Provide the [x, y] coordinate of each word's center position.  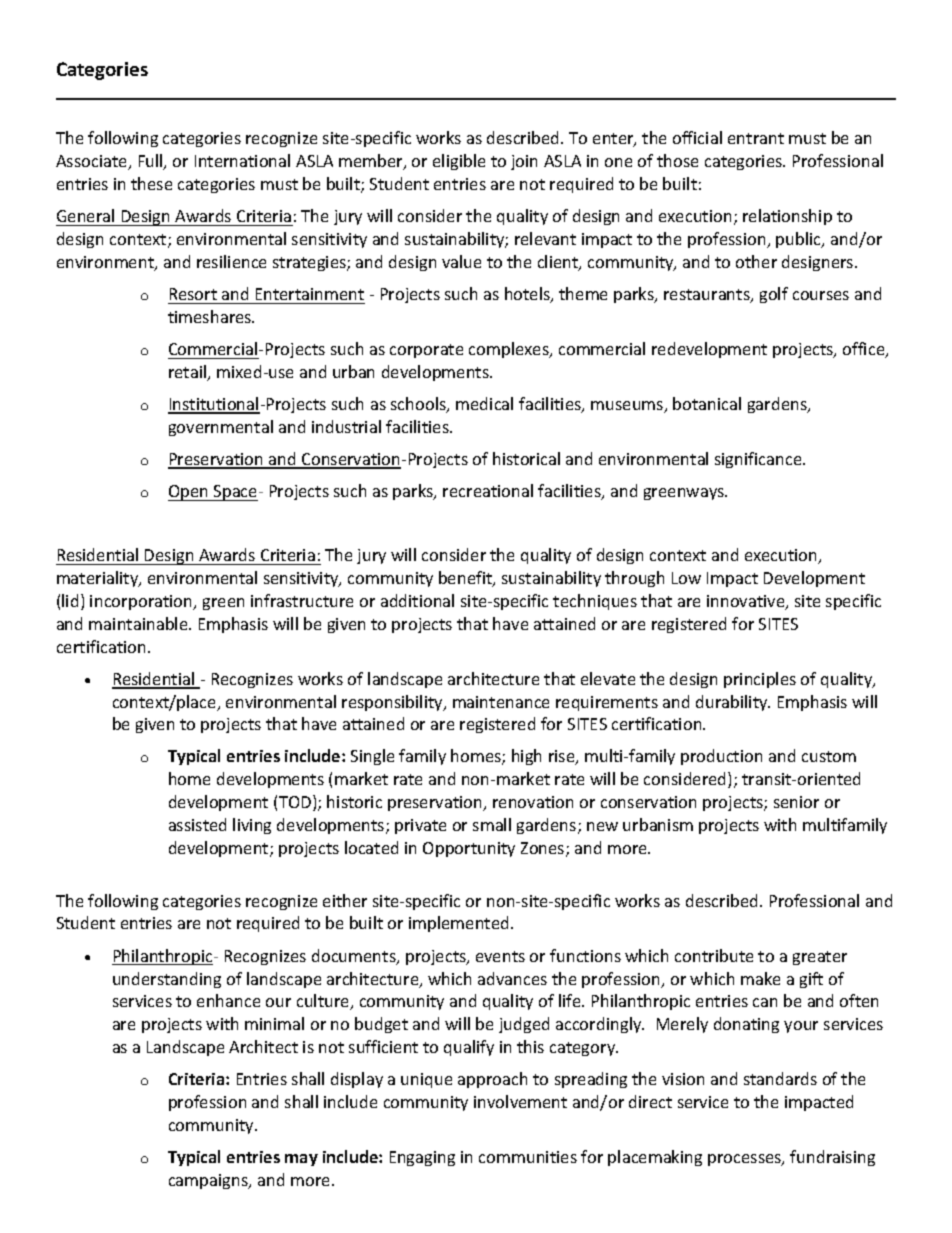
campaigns [210, 1181]
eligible [459, 162]
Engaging [422, 1158]
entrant [756, 138]
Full [152, 162]
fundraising [832, 1158]
